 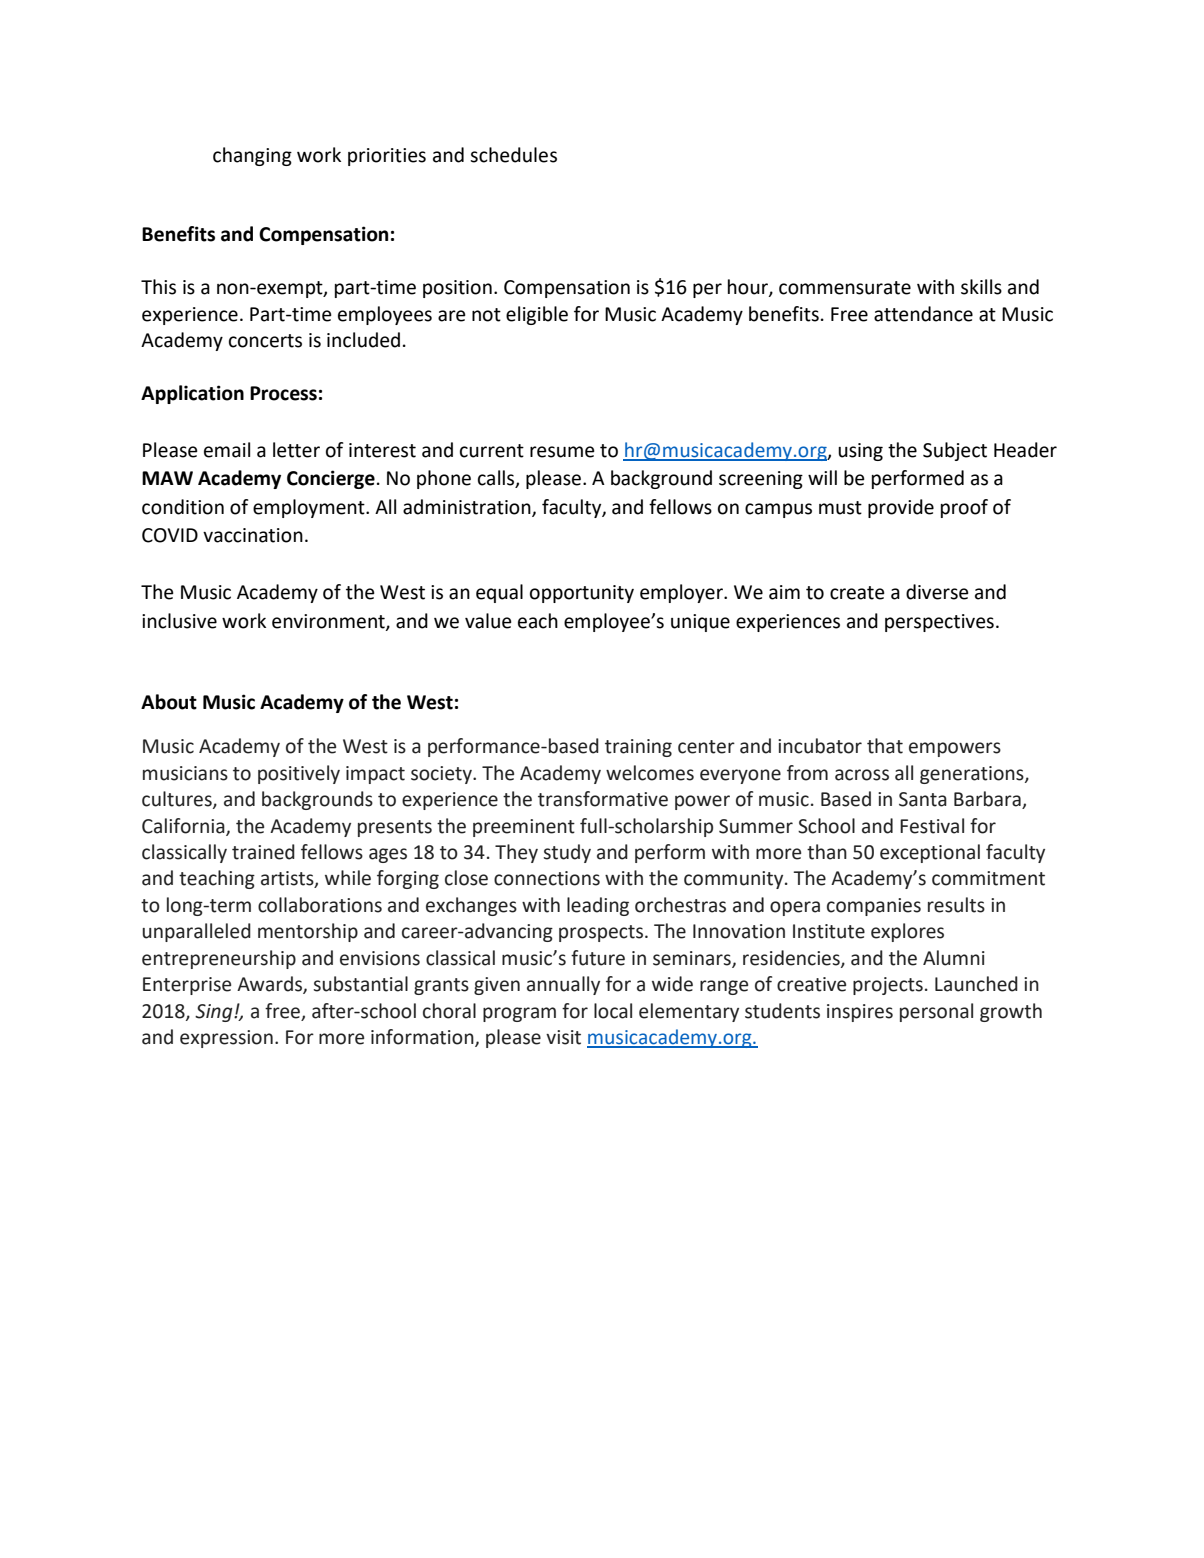 What do you see at coordinates (582, 594) in the screenshot?
I see `opportunity` at bounding box center [582, 594].
